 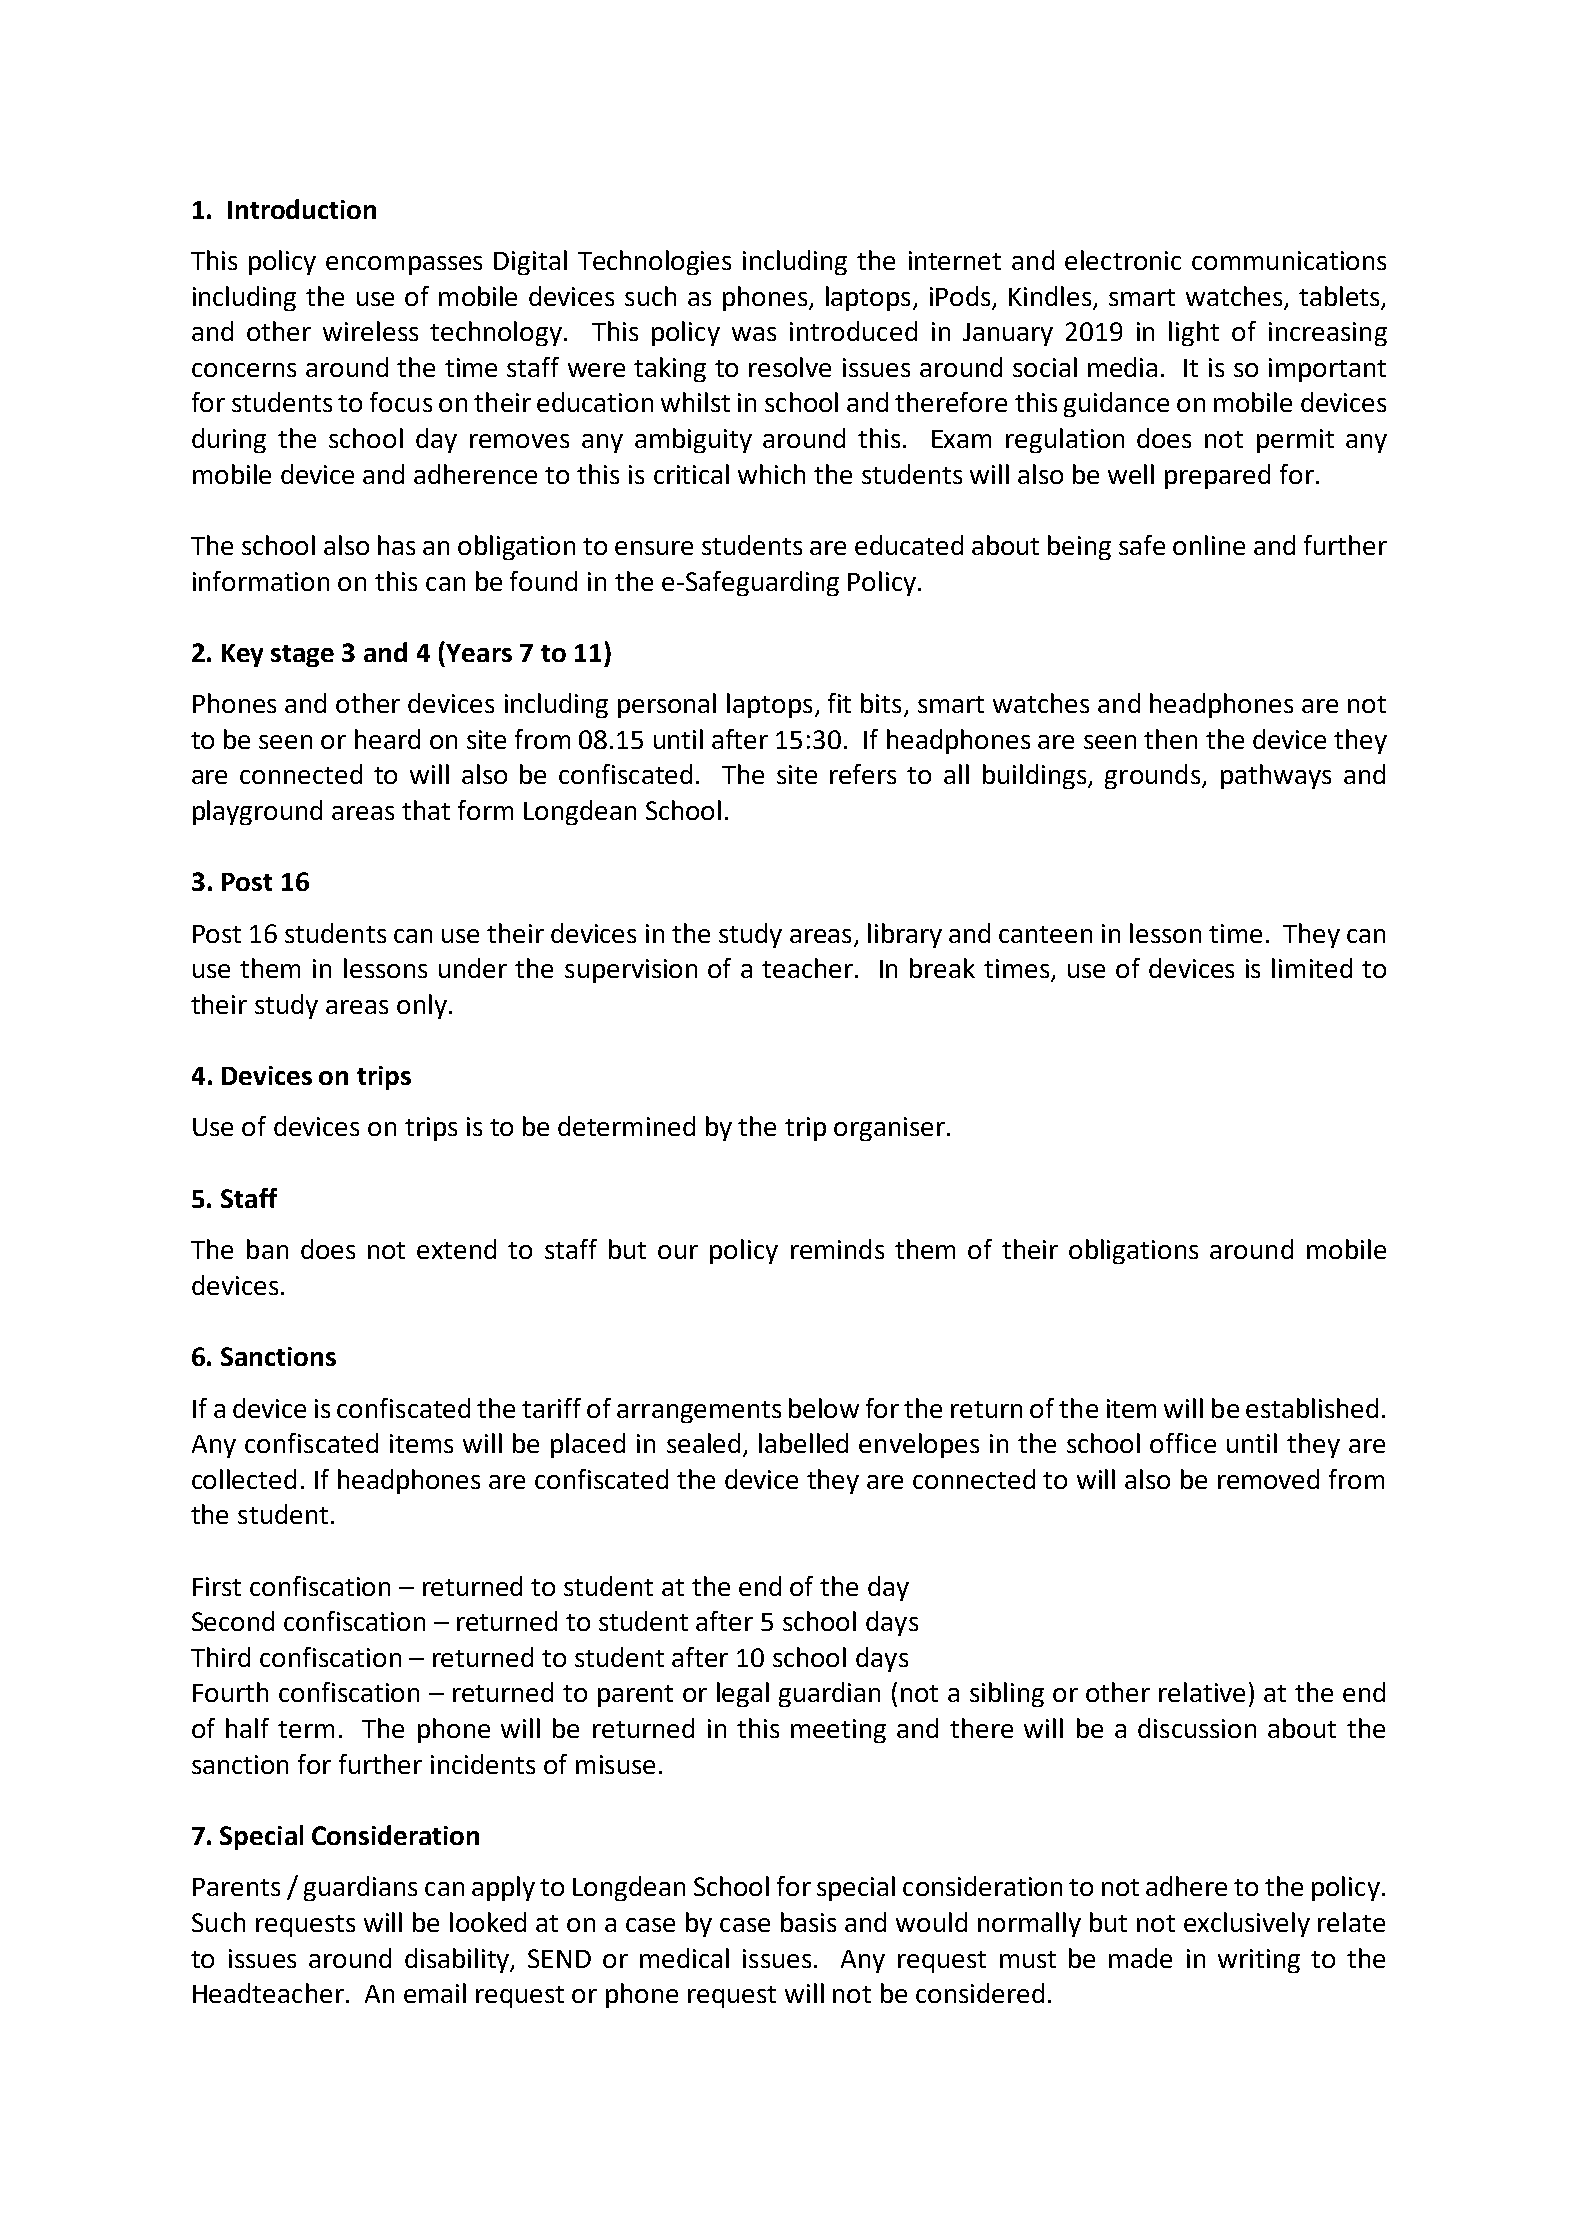 I want to click on basis, so click(x=808, y=1922).
